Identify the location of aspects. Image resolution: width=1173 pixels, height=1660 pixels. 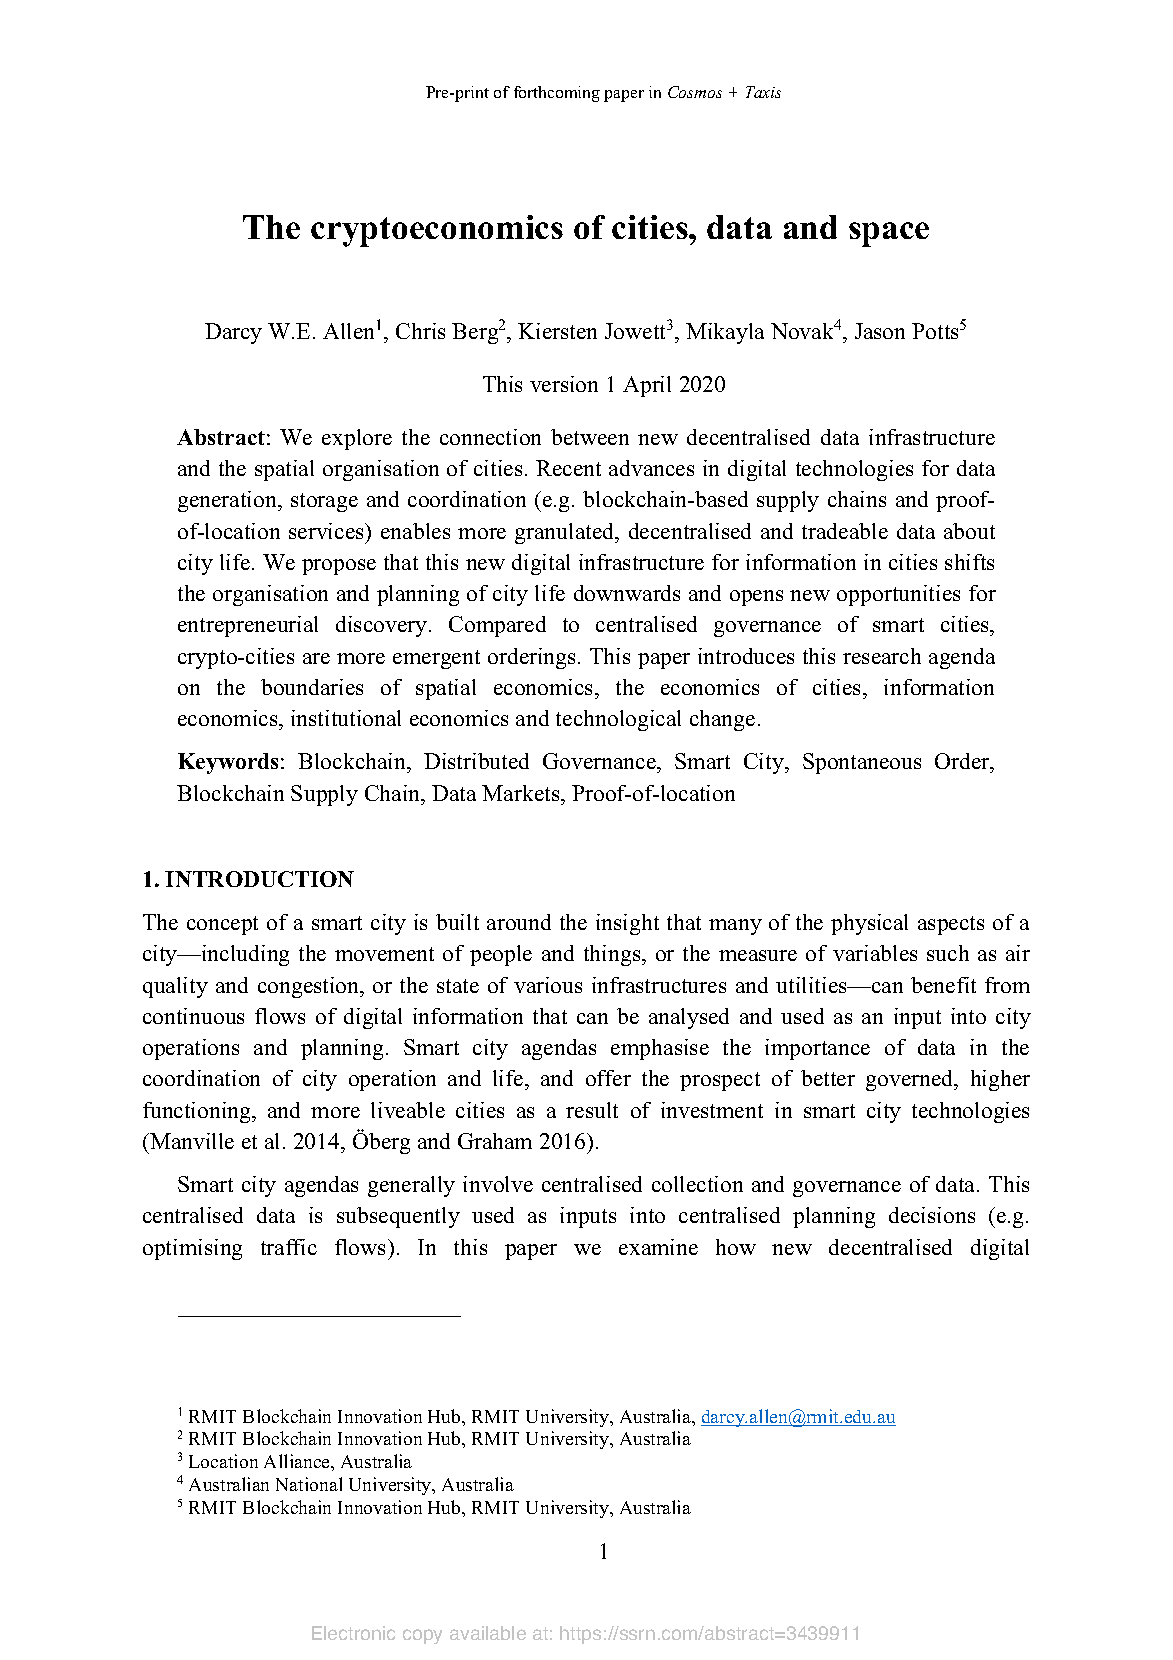
(951, 925).
